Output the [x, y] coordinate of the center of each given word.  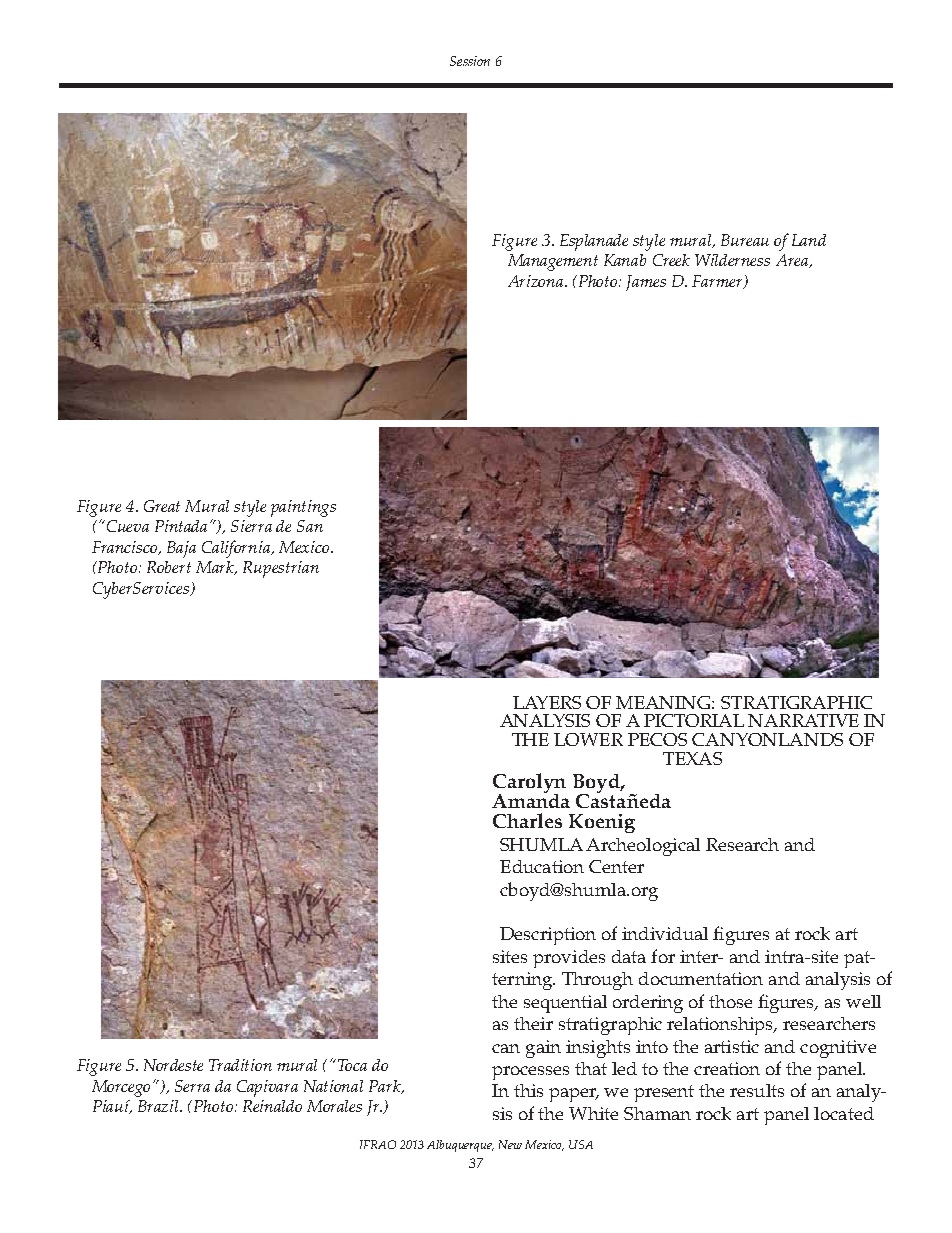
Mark [216, 568]
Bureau [745, 240]
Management [553, 262]
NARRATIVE [803, 720]
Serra [192, 1086]
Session [470, 61]
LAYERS [547, 702]
